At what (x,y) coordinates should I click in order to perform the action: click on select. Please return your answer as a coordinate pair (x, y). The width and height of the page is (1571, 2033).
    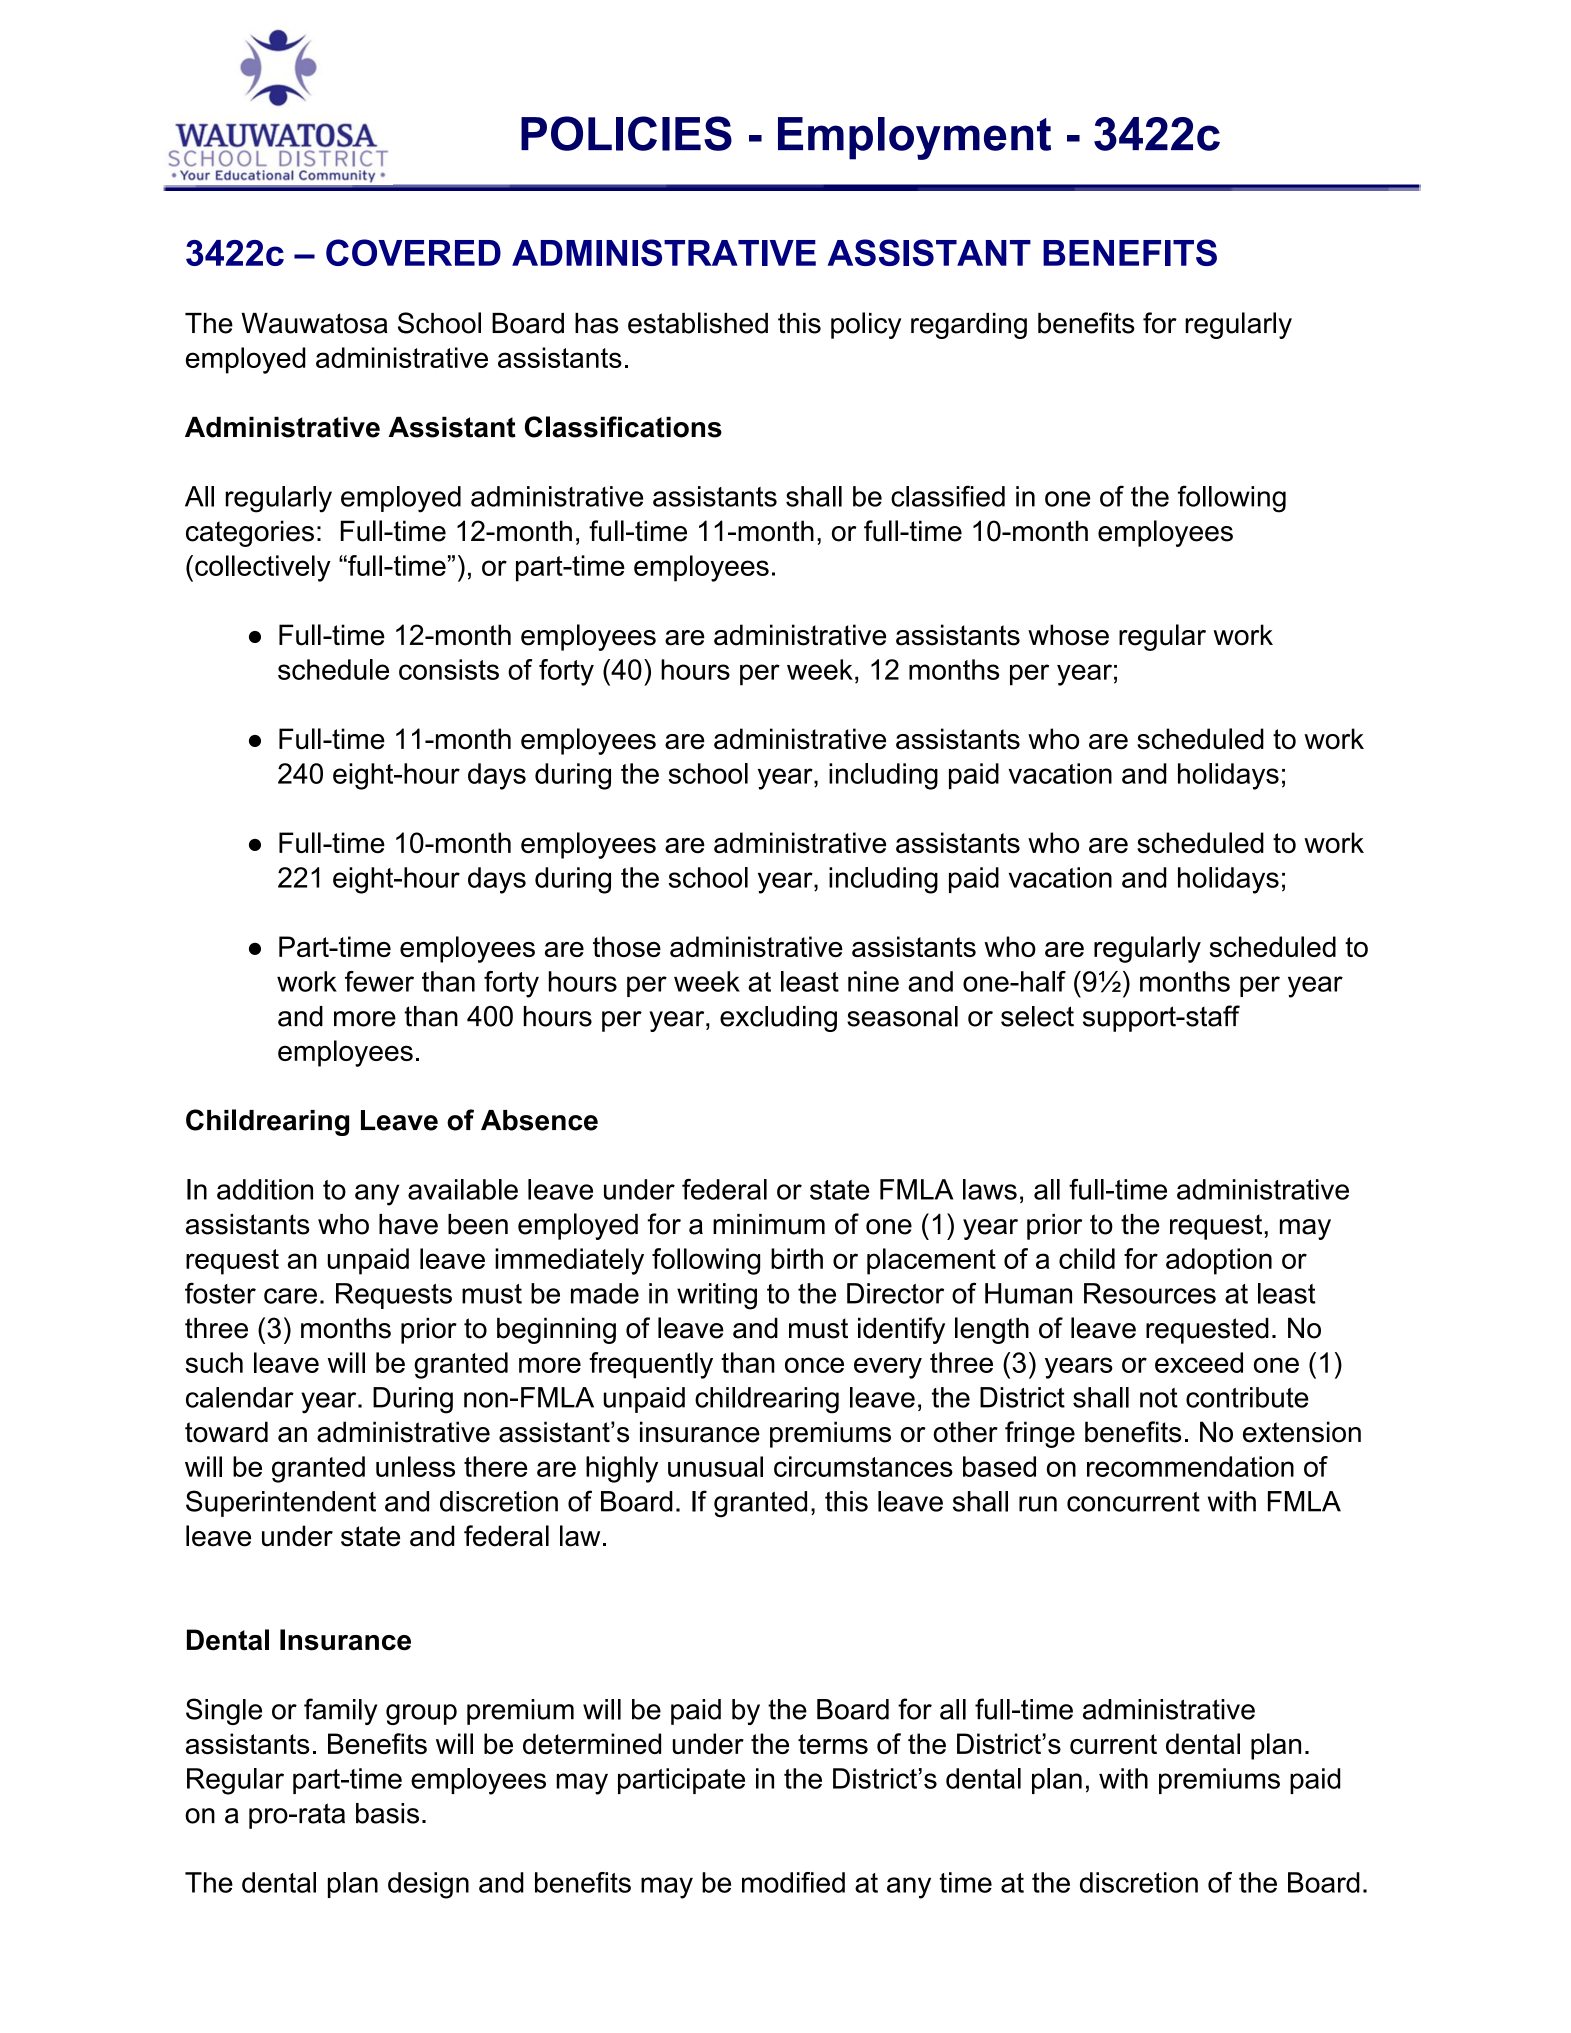
    Looking at the image, I should click on (1037, 1016).
